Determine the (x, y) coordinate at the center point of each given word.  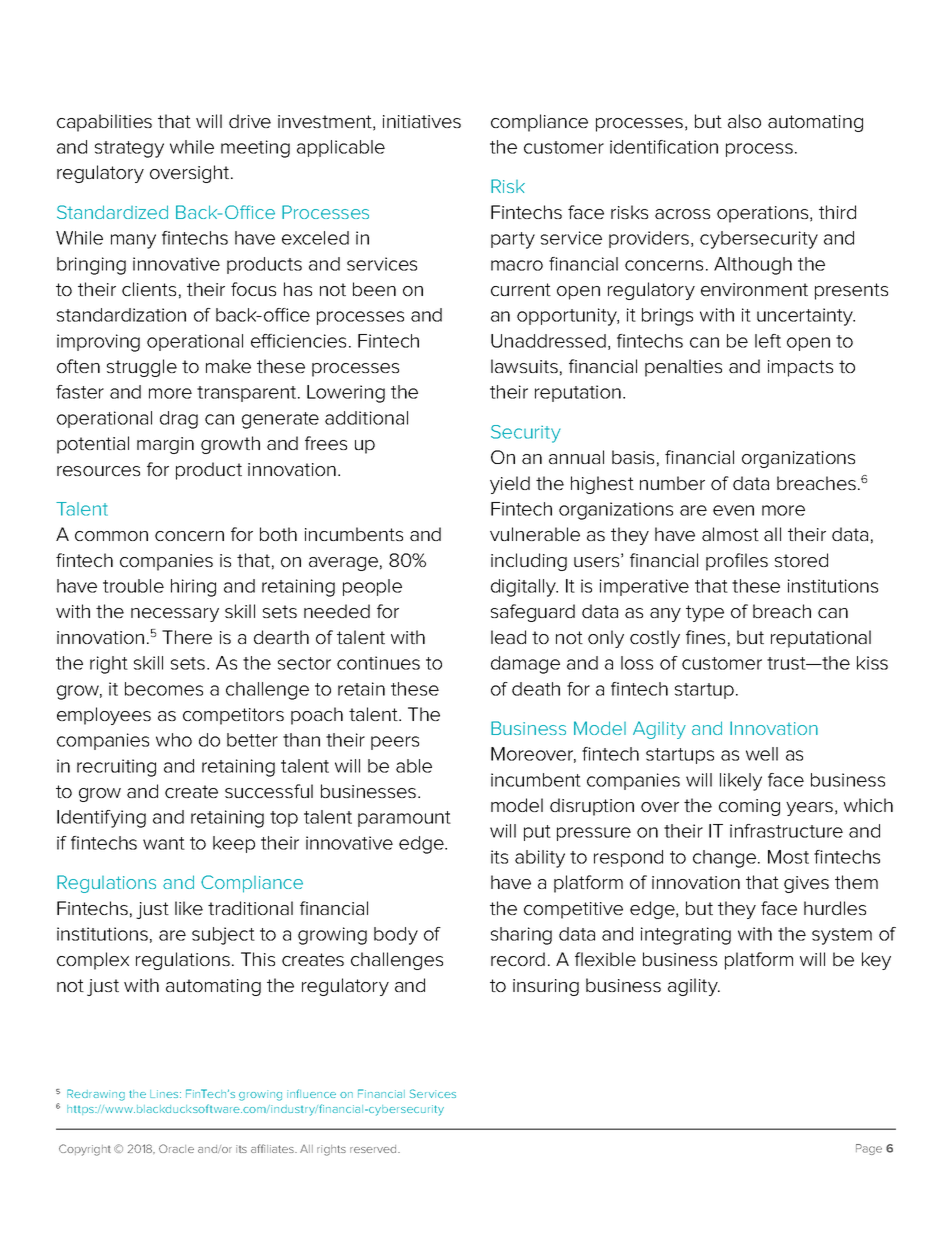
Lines (165, 1094)
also (744, 121)
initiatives (422, 121)
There (187, 637)
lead (508, 637)
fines (705, 637)
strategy (129, 149)
